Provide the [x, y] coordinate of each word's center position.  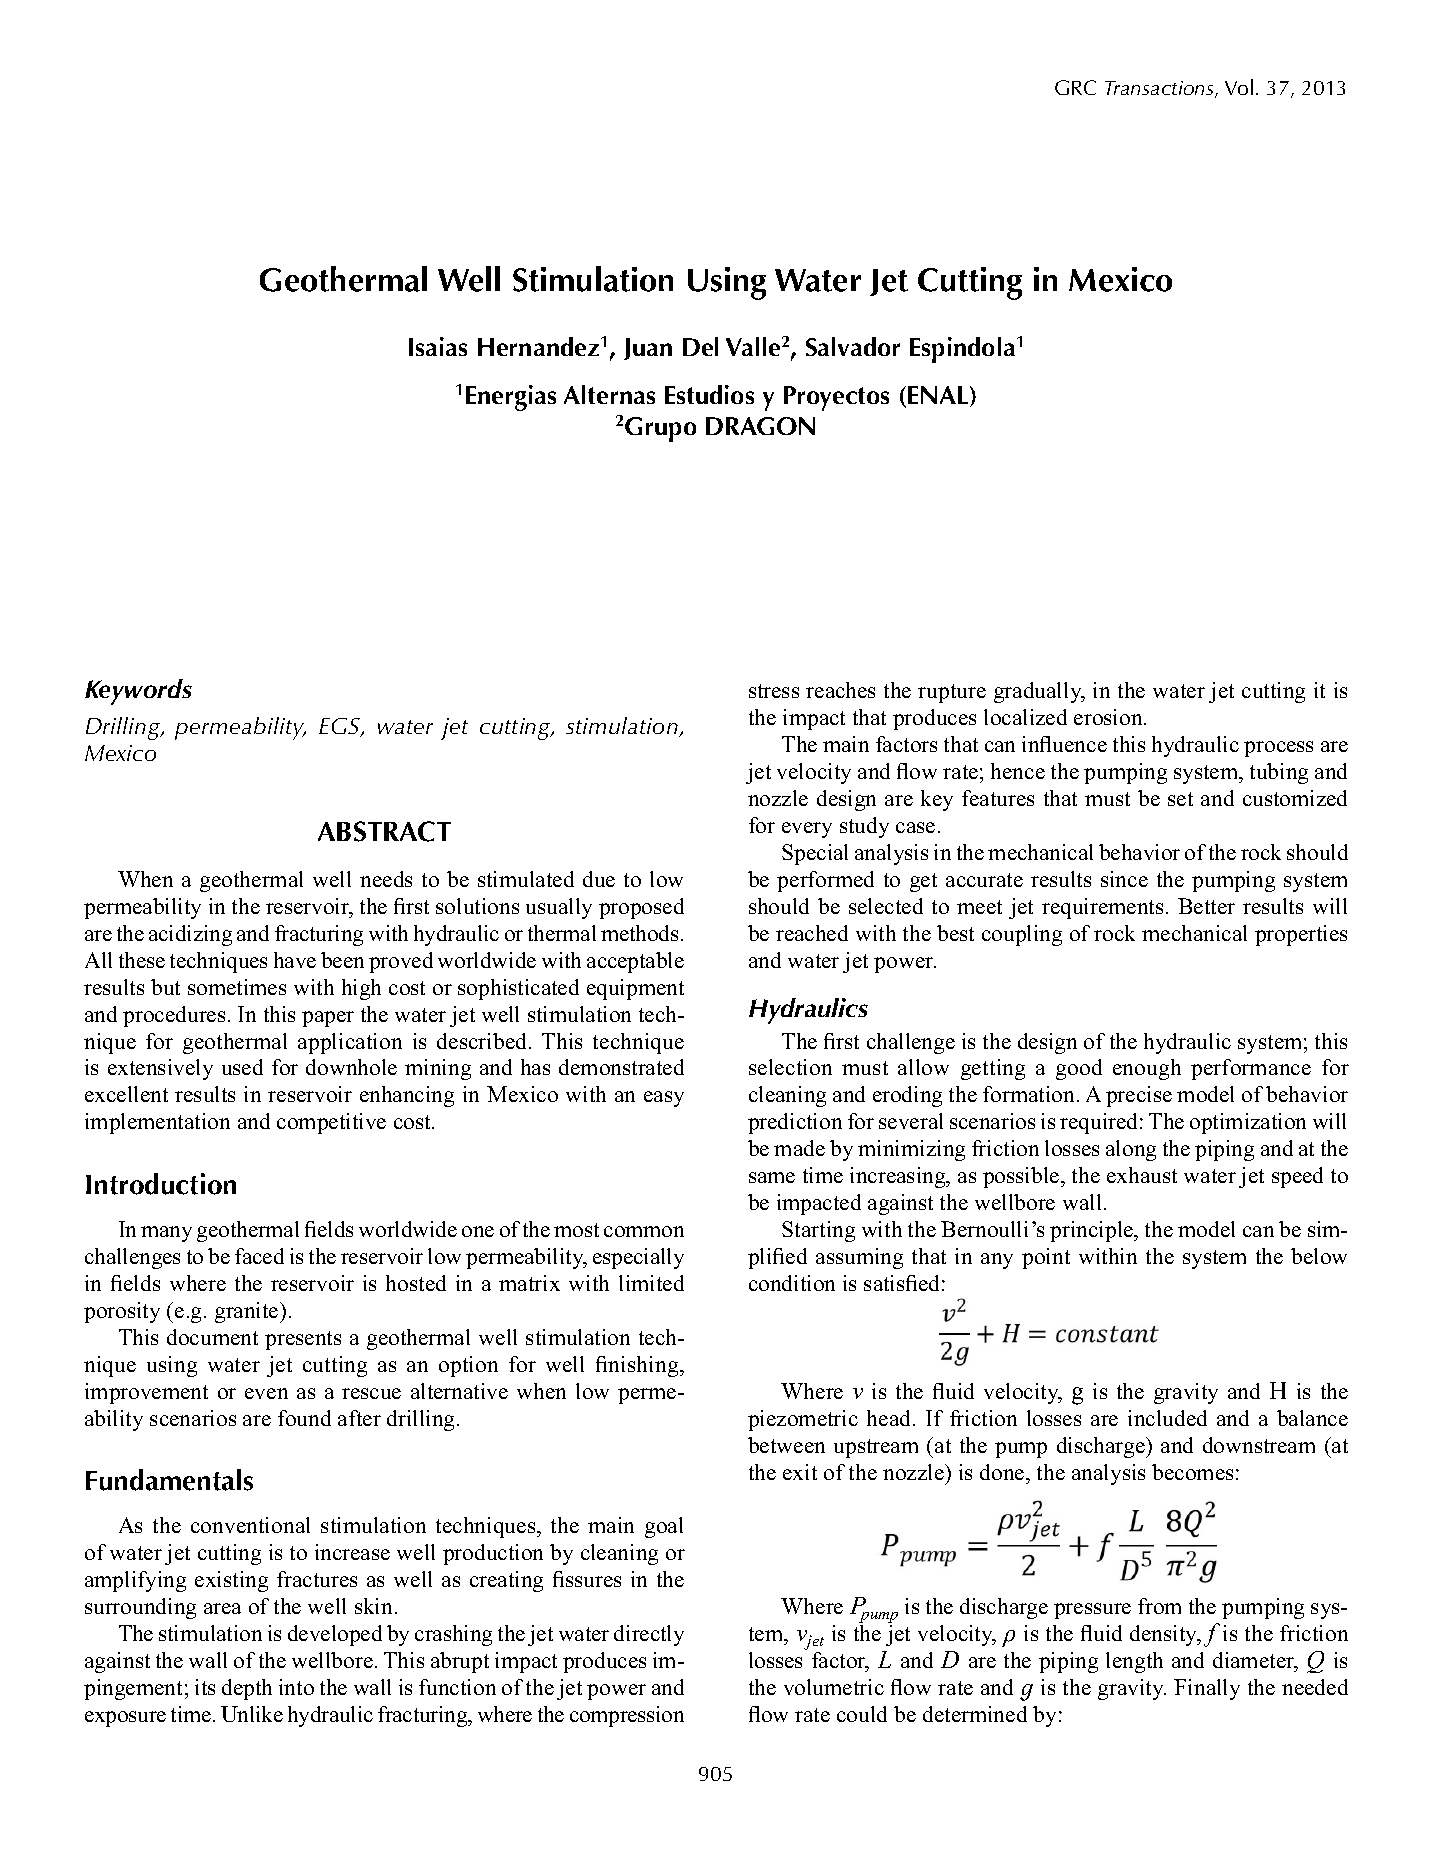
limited [651, 1283]
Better [1206, 906]
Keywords [138, 692]
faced [259, 1256]
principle [1093, 1231]
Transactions [1160, 89]
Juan [648, 349]
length [1134, 1662]
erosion [1109, 717]
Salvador [853, 346]
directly [649, 1635]
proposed [641, 908]
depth [247, 1689]
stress [774, 691]
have [295, 960]
